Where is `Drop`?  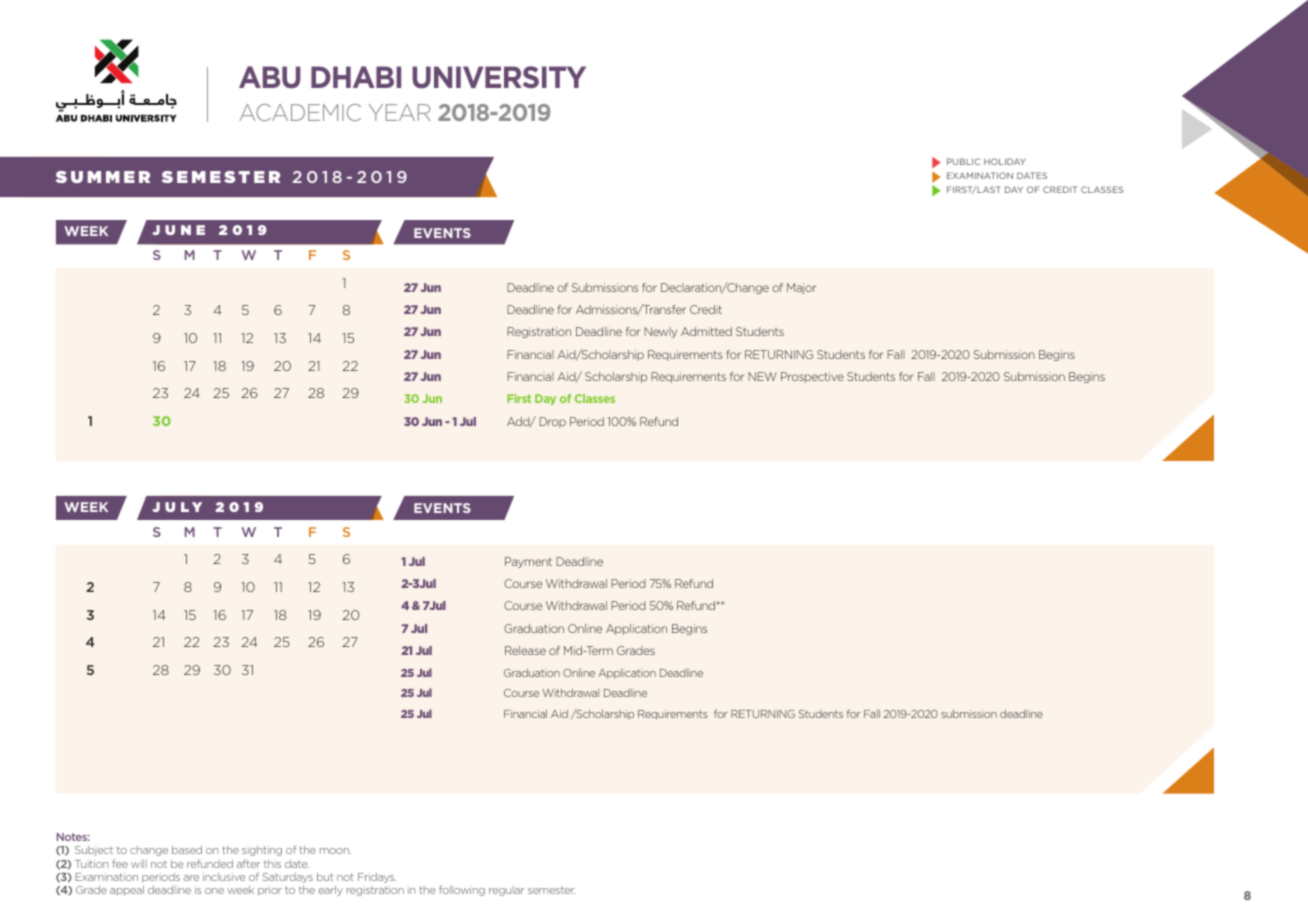 Drop is located at coordinates (552, 422).
